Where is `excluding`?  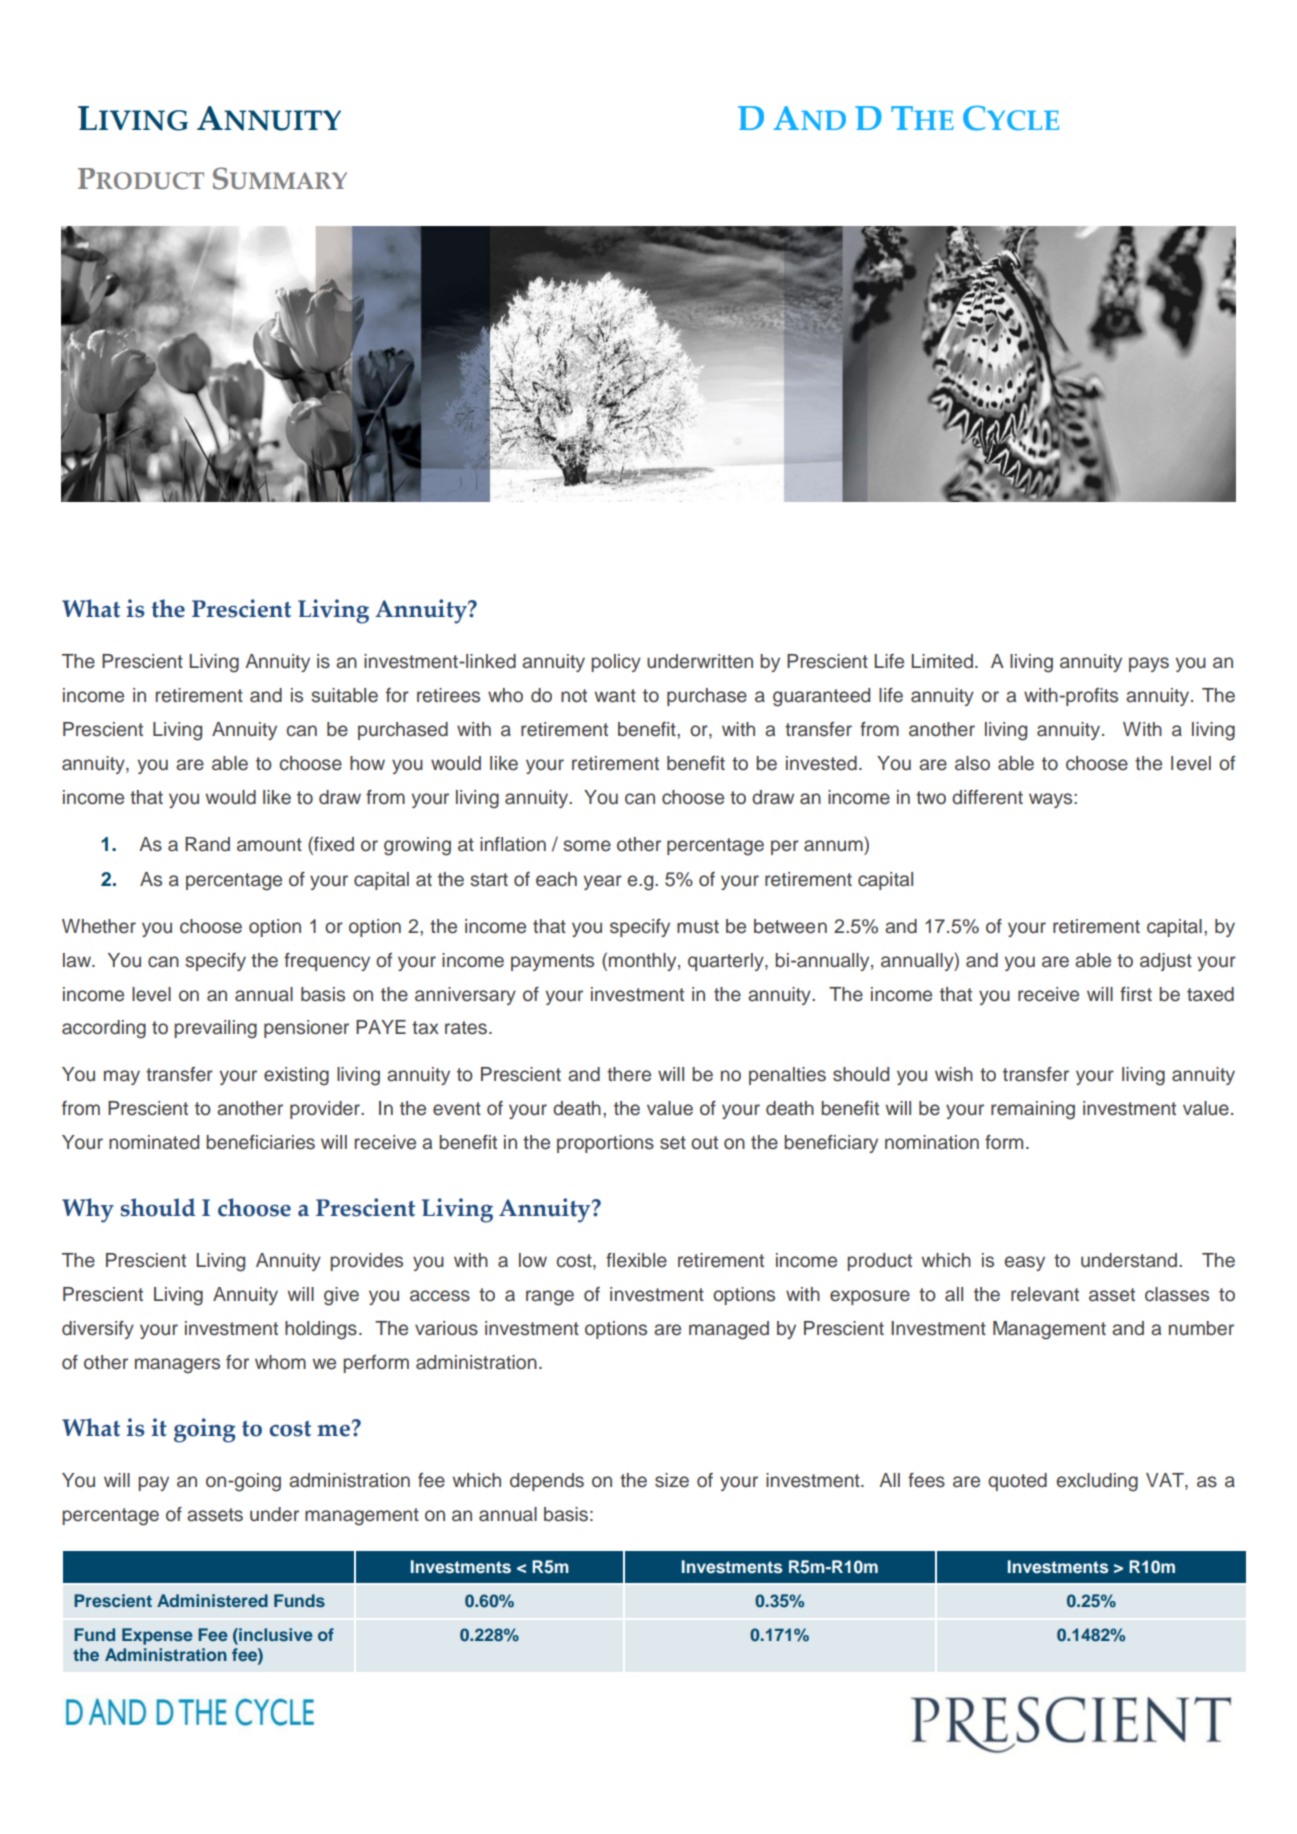 excluding is located at coordinates (1097, 1482).
